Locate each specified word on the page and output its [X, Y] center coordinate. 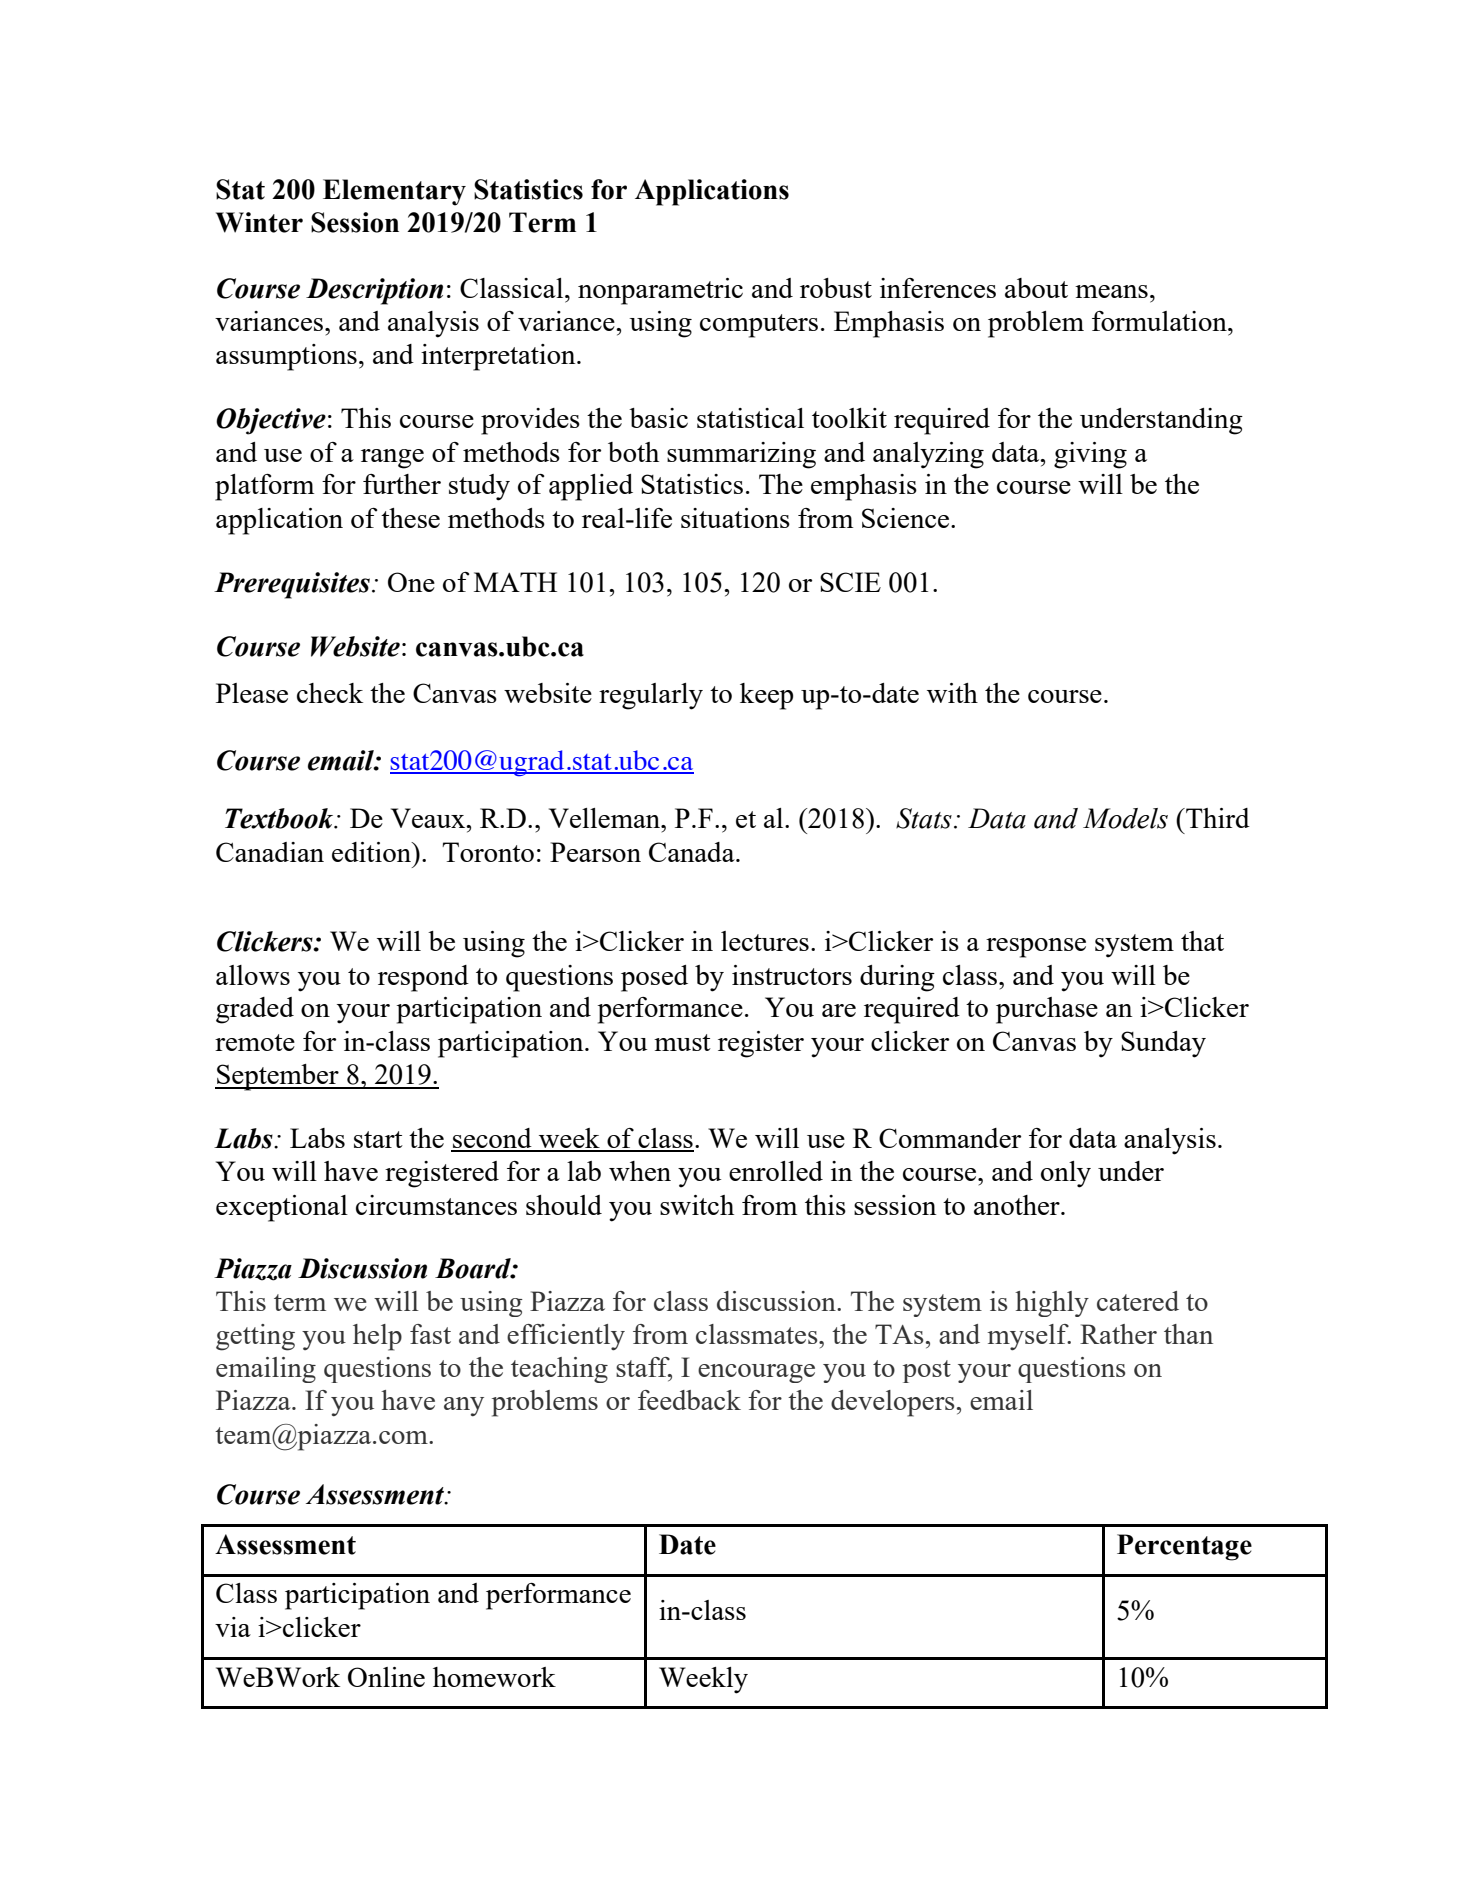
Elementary [394, 192]
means [1111, 291]
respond [423, 978]
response [1036, 948]
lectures [765, 941]
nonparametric [660, 291]
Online [386, 1677]
